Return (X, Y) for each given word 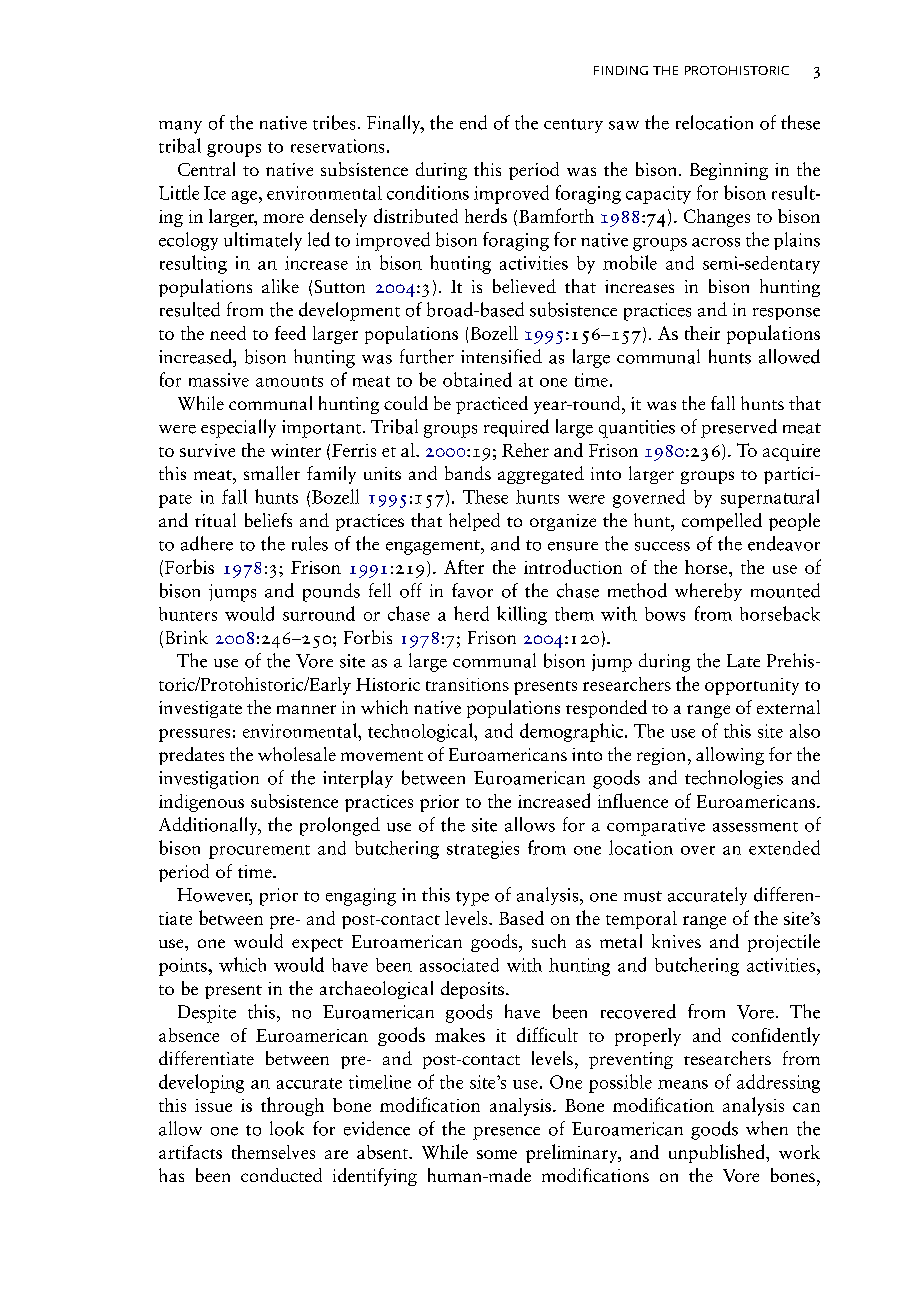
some (497, 1154)
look (287, 1128)
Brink (187, 637)
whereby (708, 592)
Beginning (729, 171)
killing (522, 615)
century (573, 126)
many (180, 127)
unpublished (718, 1153)
